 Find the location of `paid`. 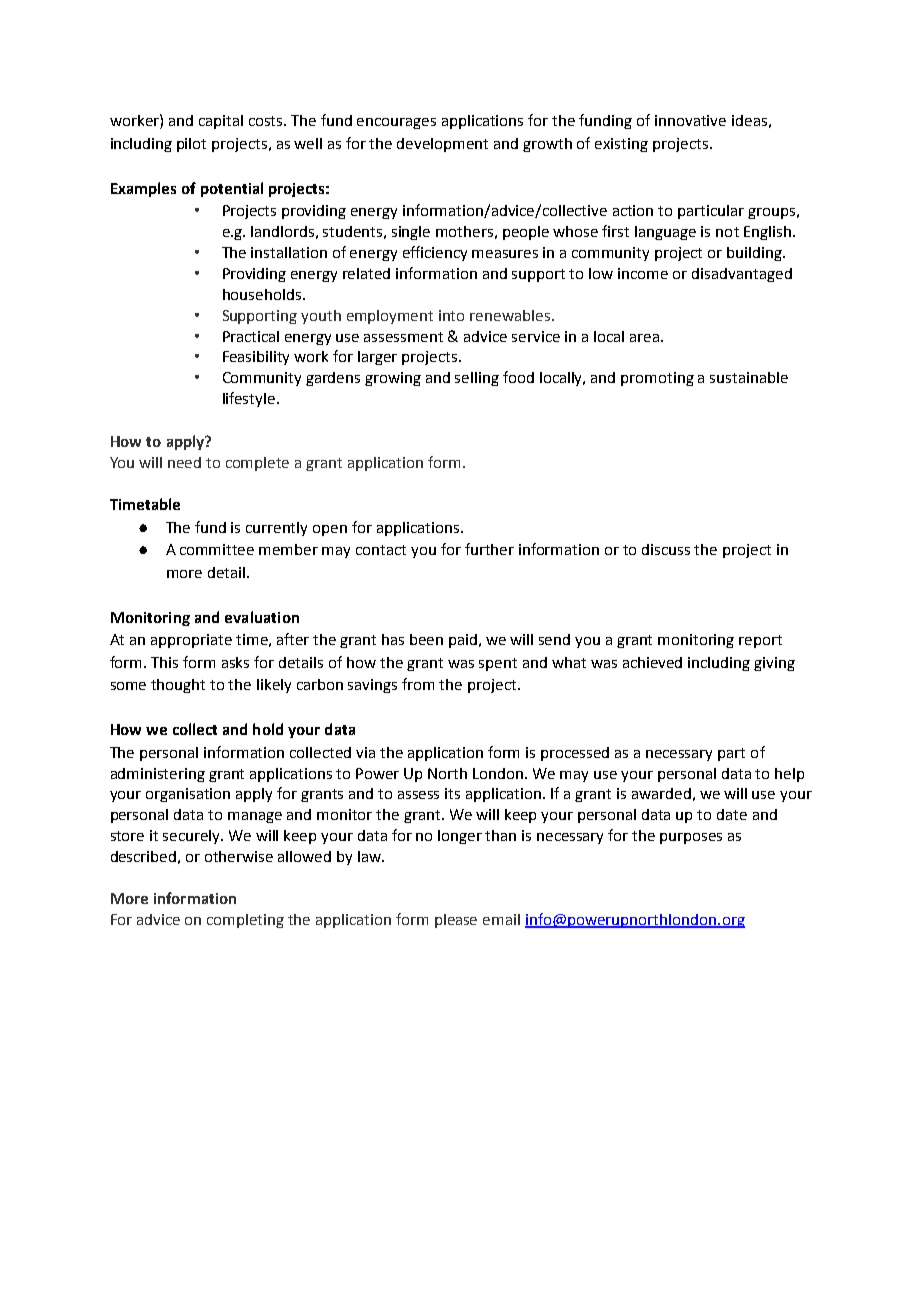

paid is located at coordinates (464, 641).
